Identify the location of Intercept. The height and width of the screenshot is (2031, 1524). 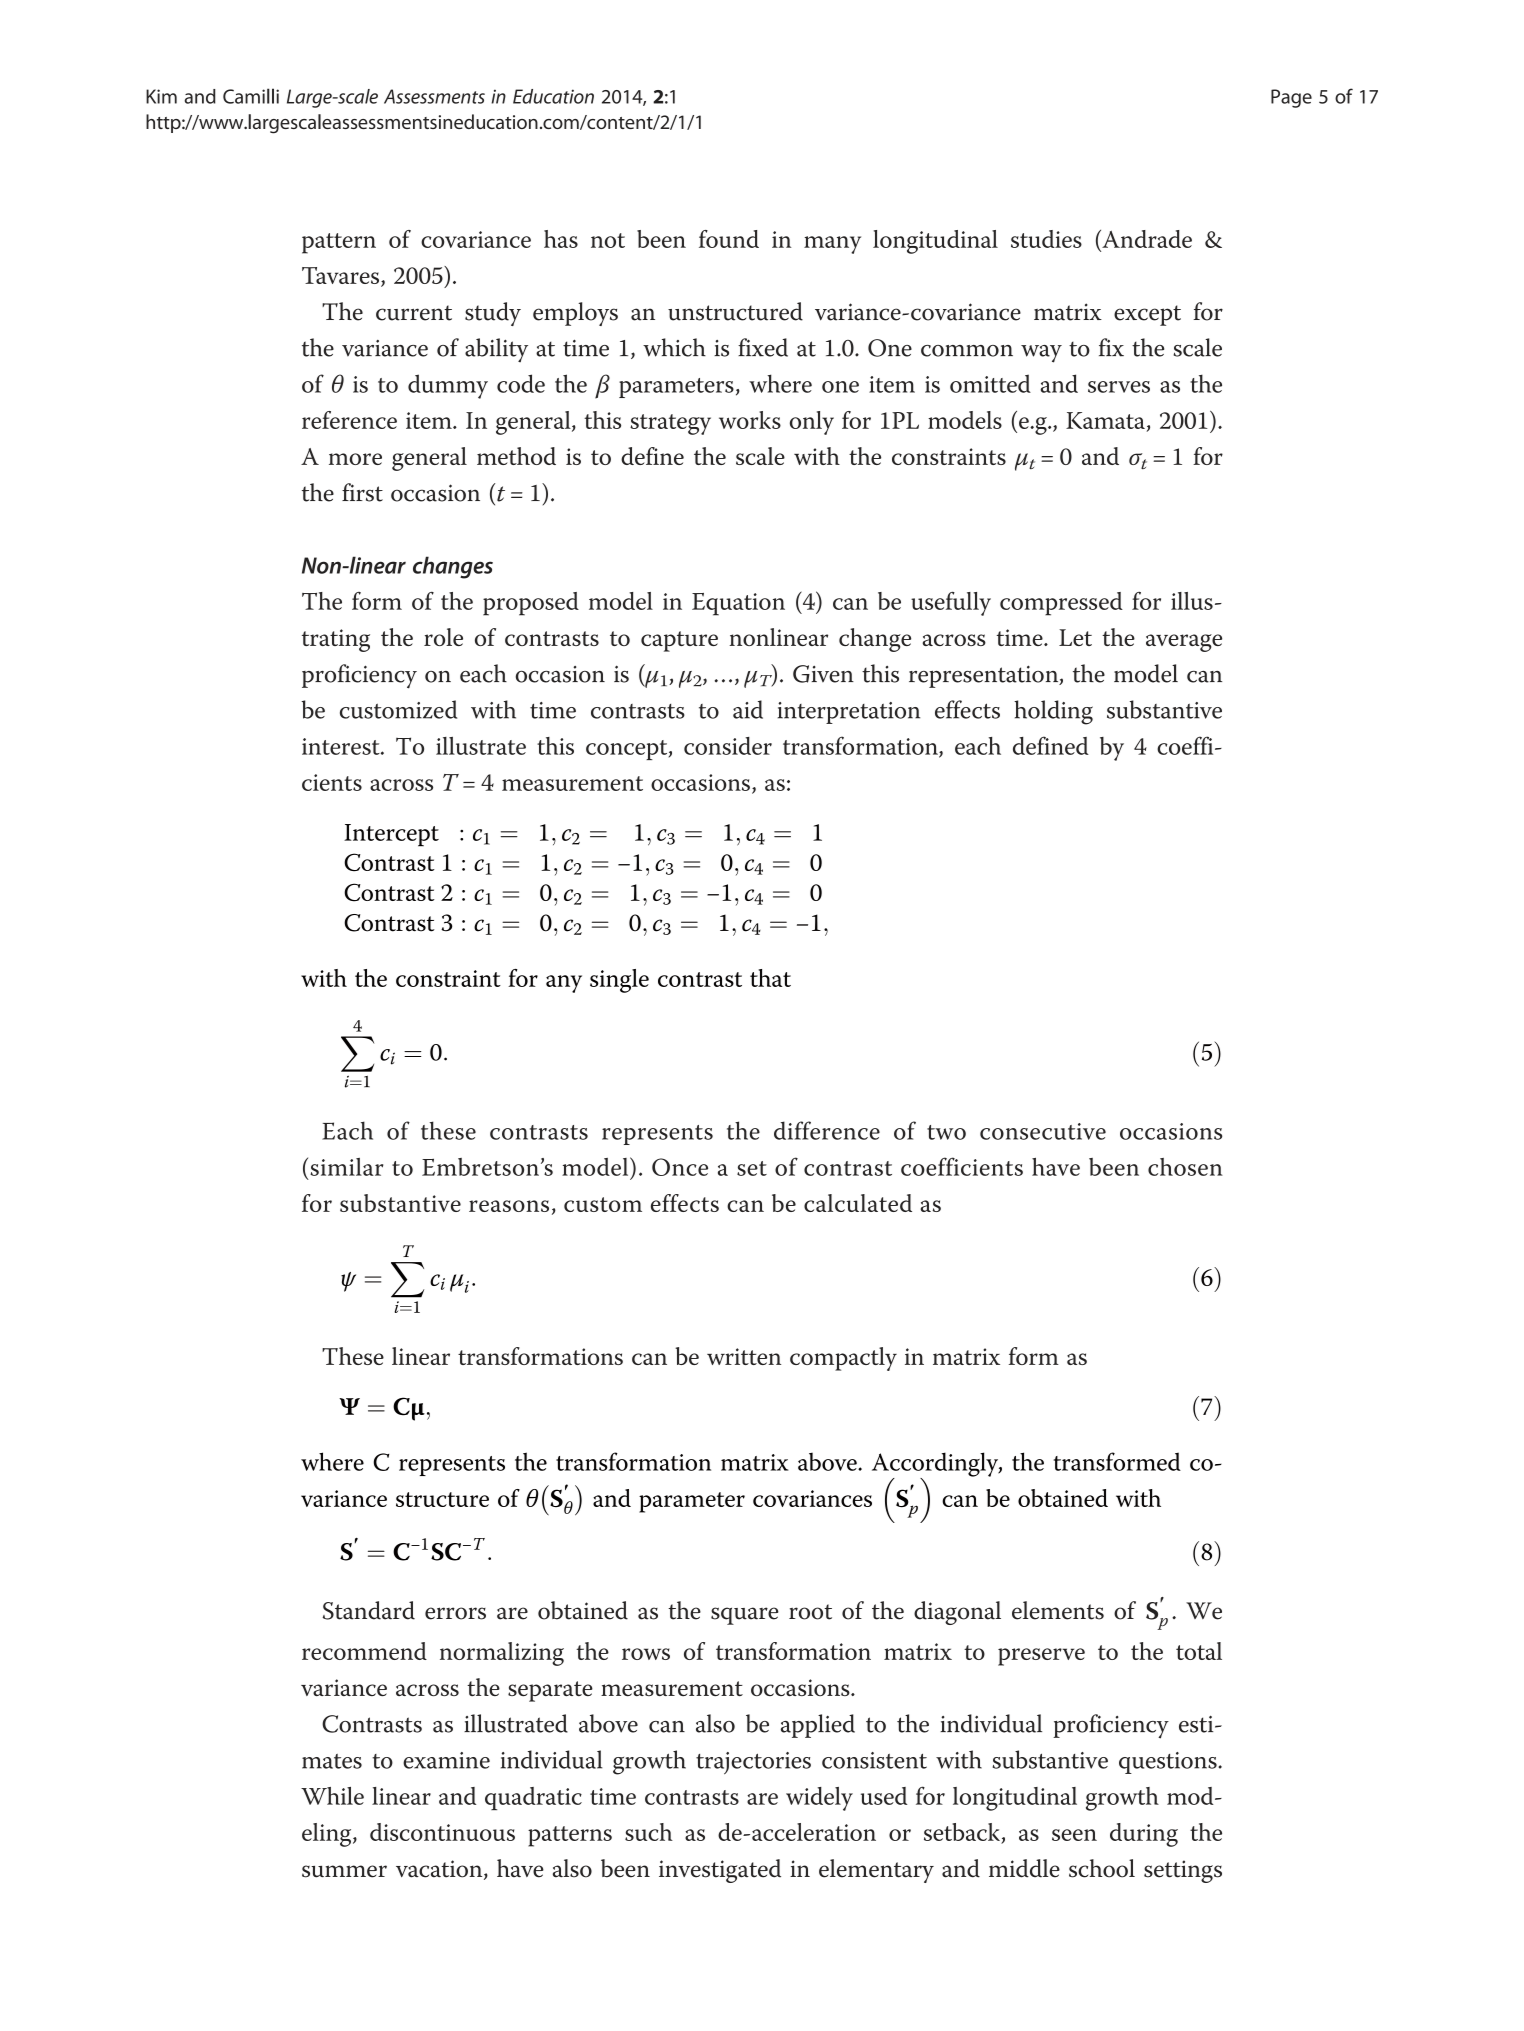
(391, 835).
